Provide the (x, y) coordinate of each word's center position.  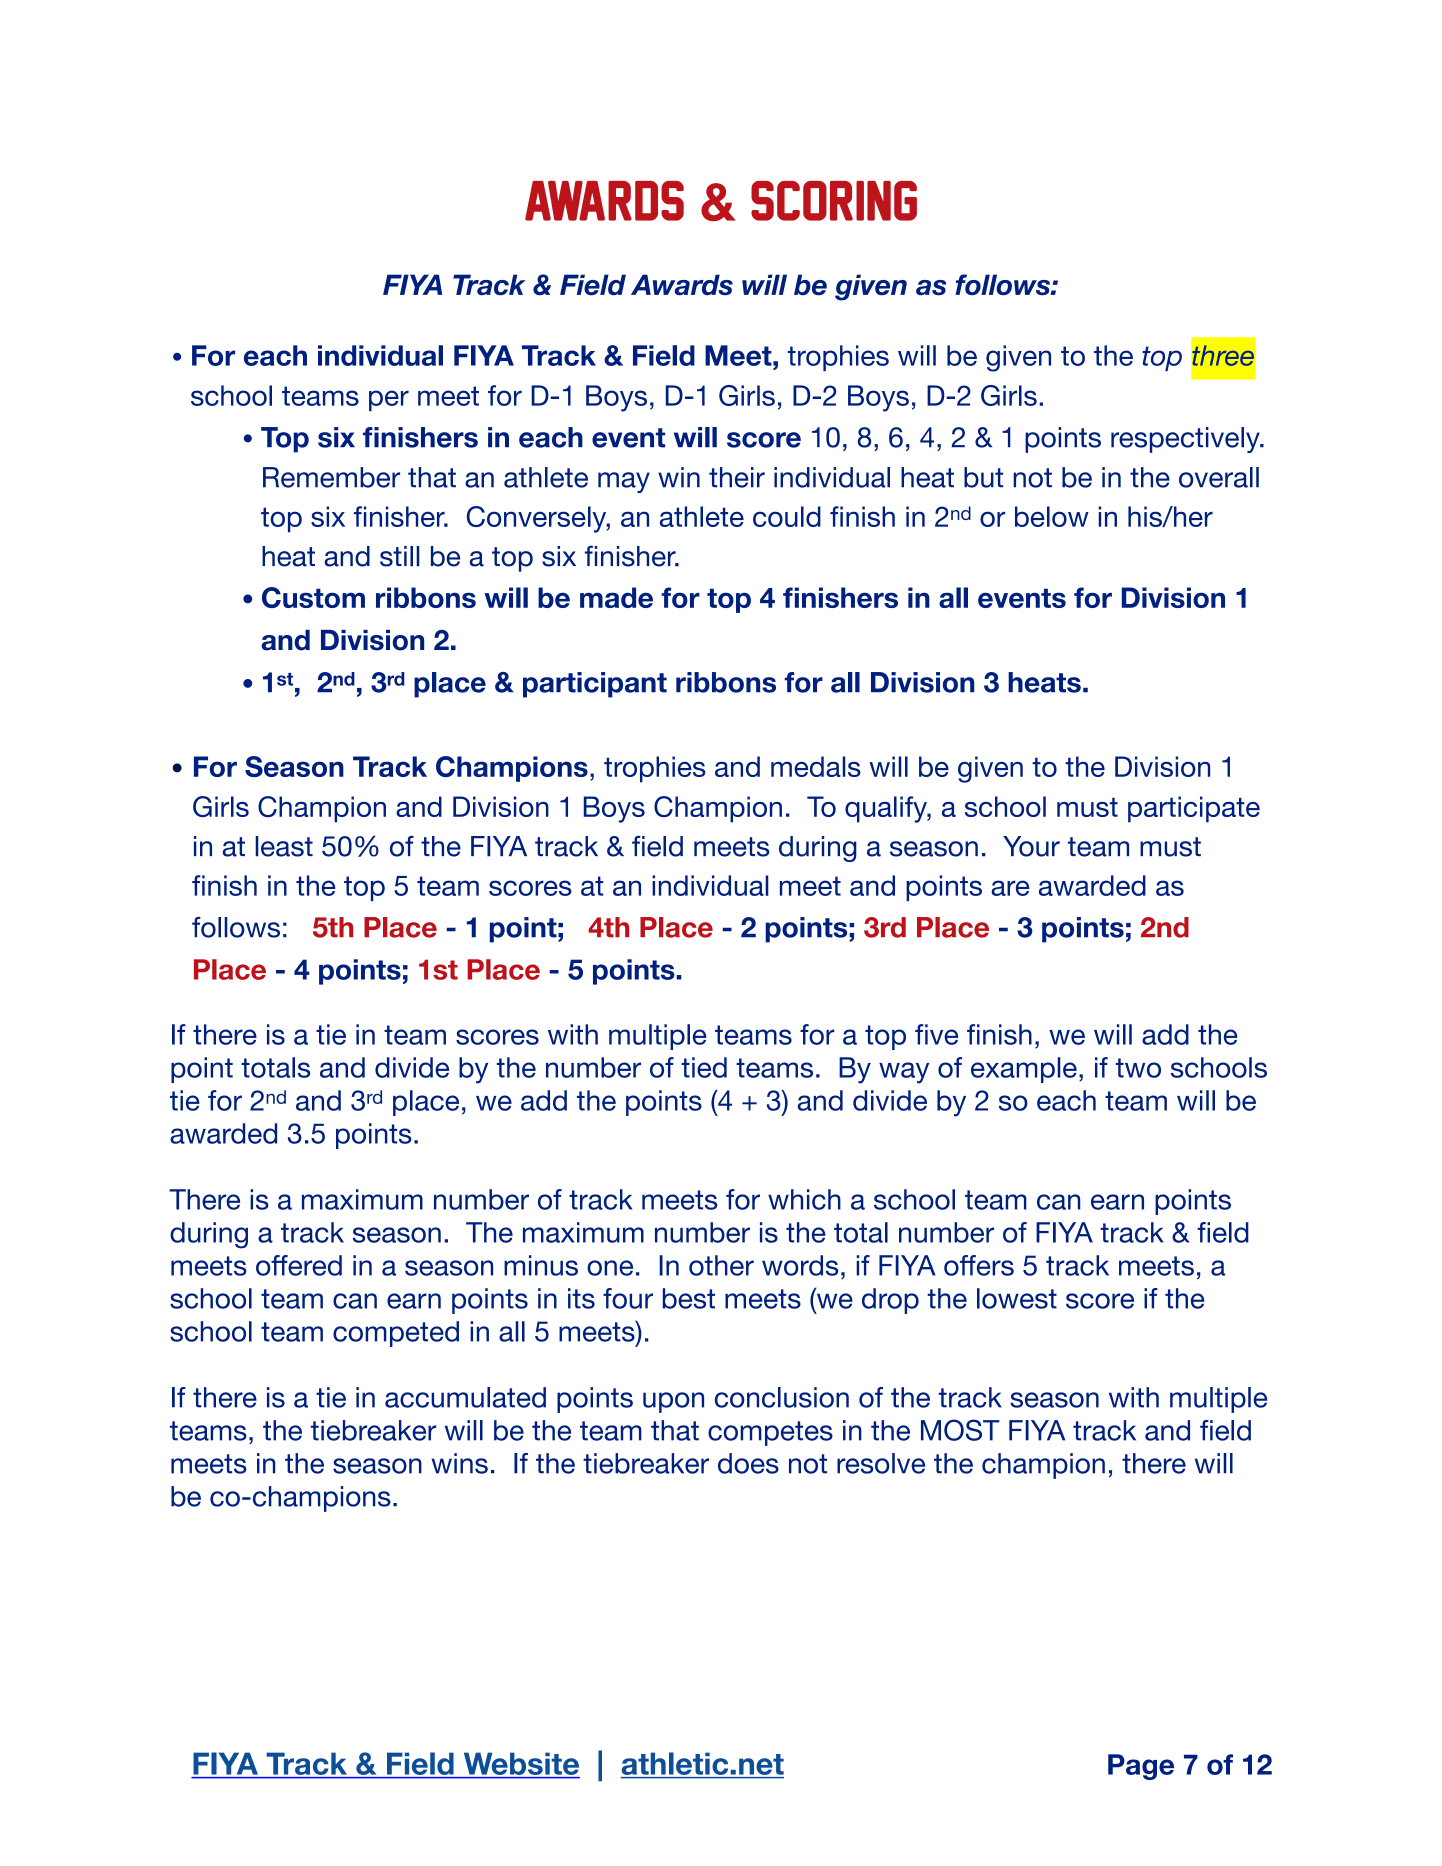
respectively (1186, 440)
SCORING (834, 201)
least (284, 846)
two (1138, 1068)
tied (704, 1067)
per (389, 400)
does (748, 1463)
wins (459, 1463)
